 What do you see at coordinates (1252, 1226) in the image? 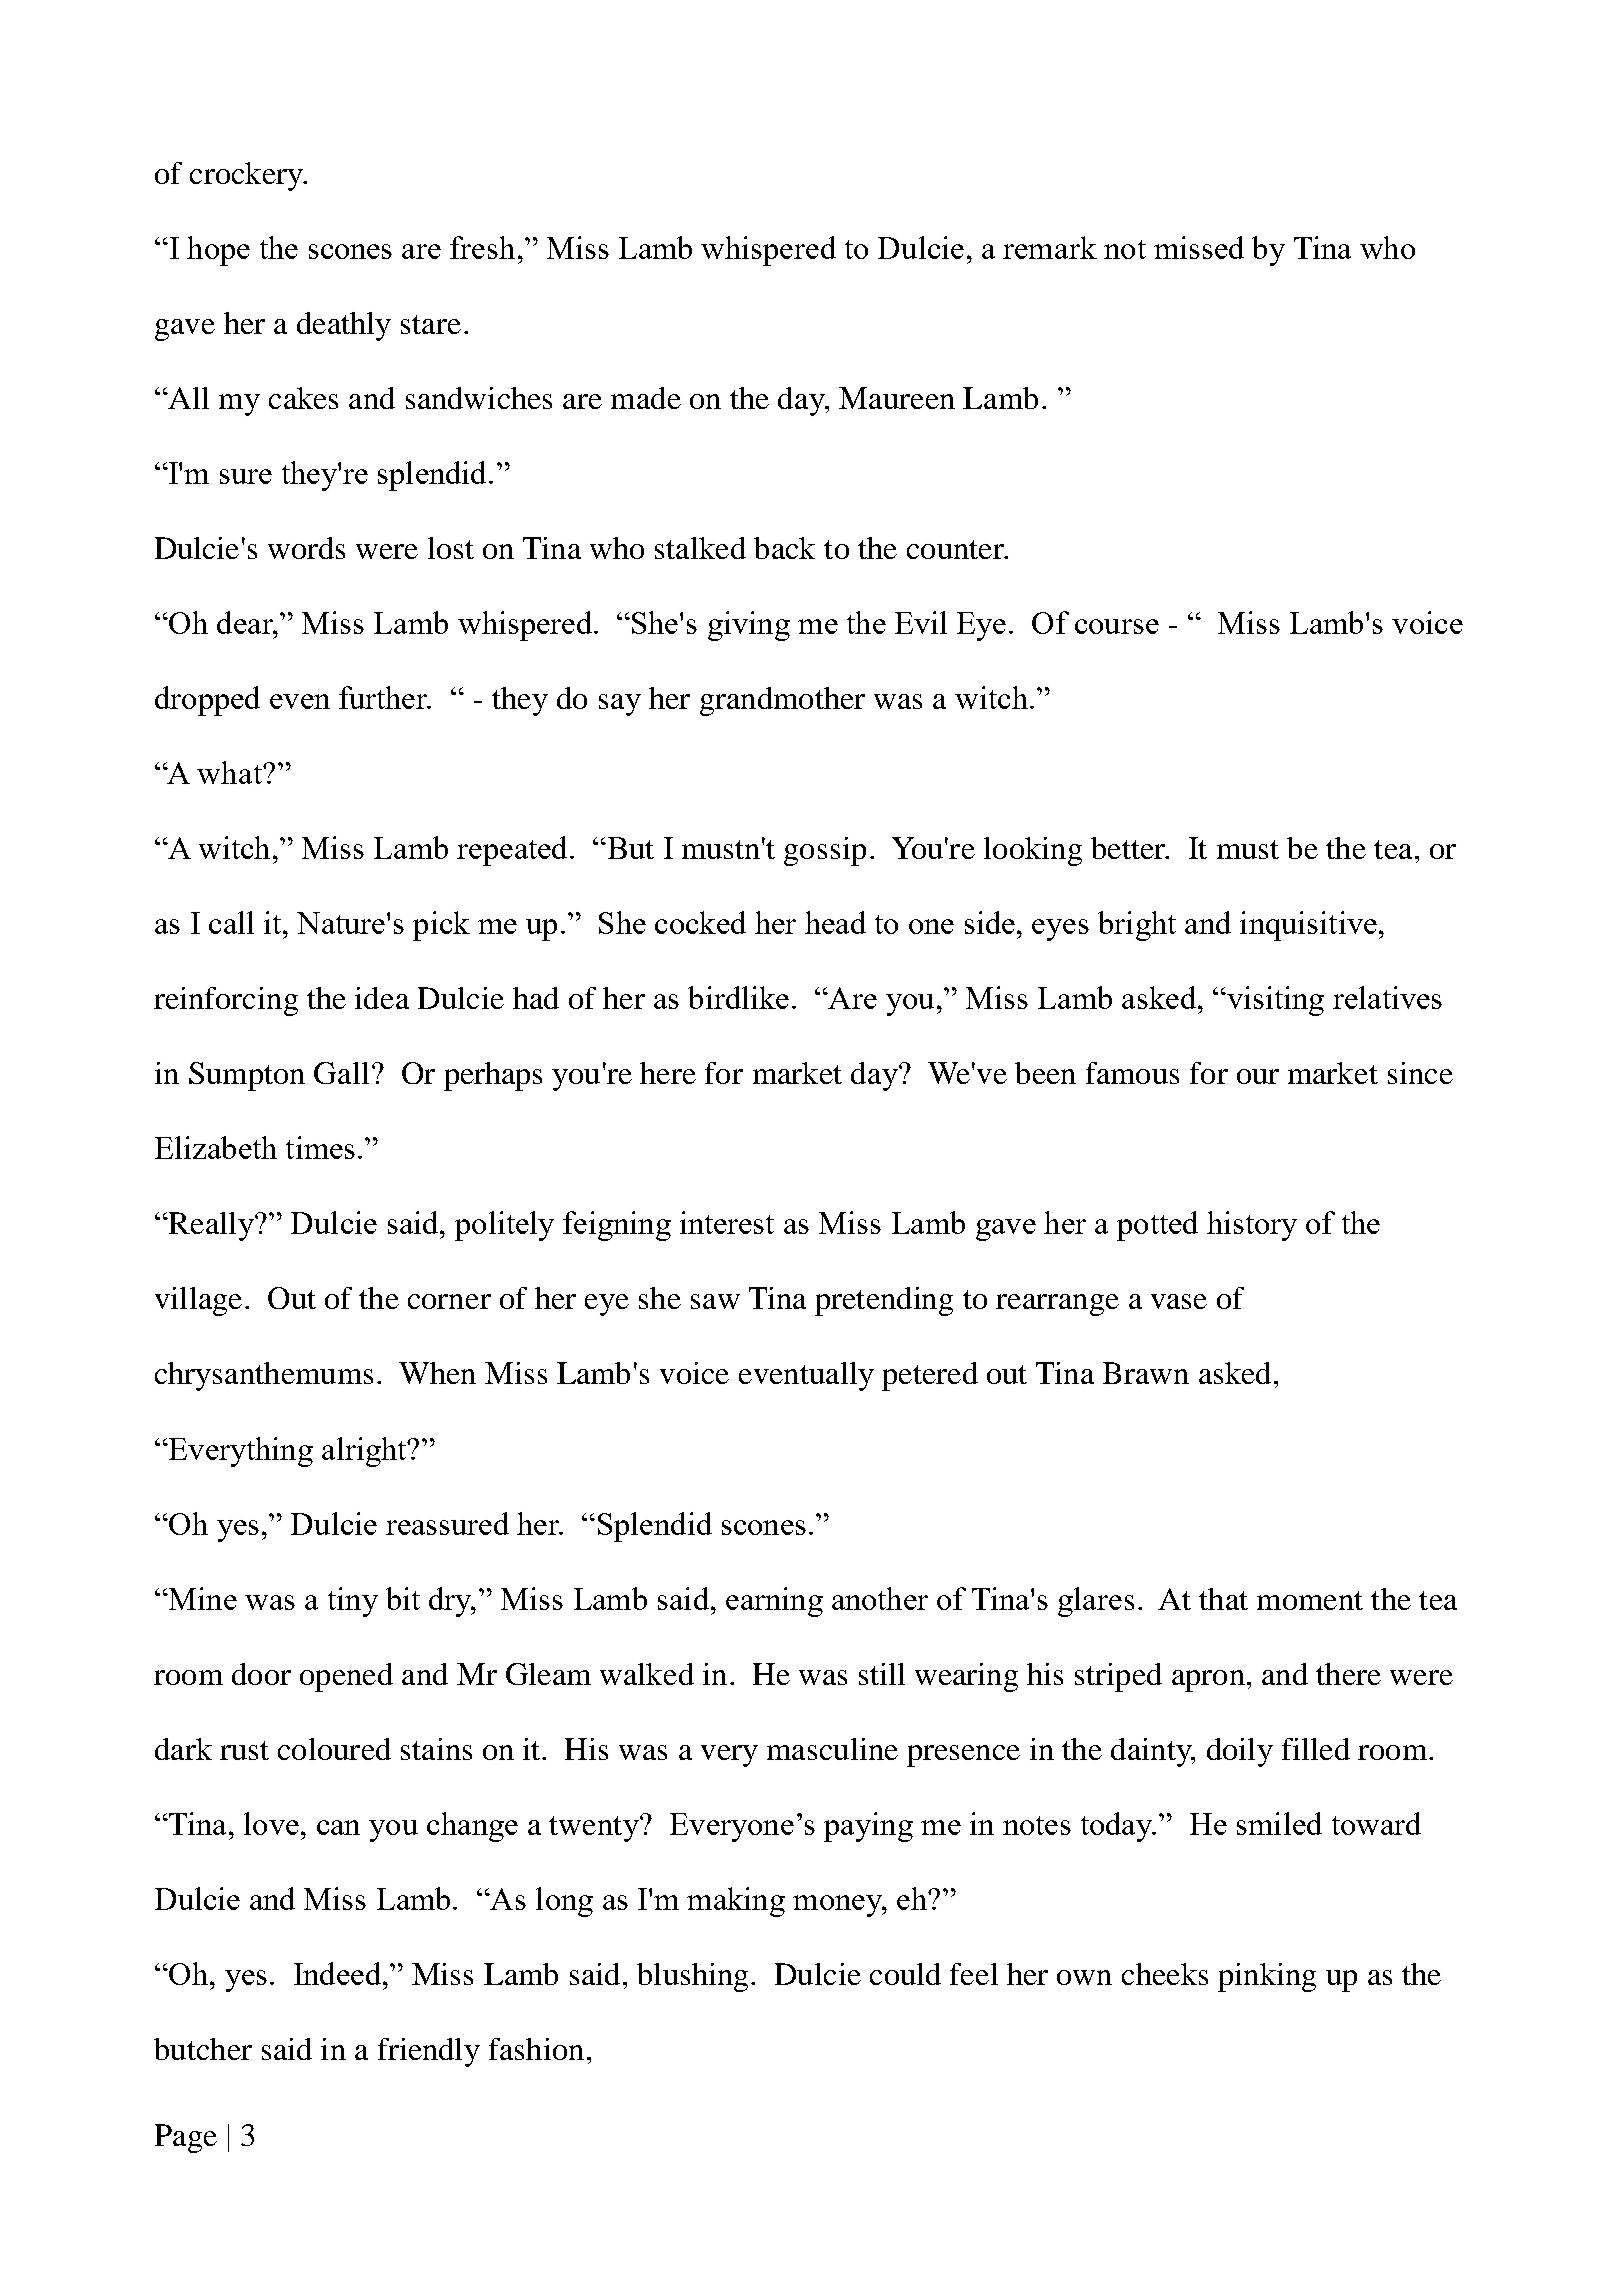
I see `history` at bounding box center [1252, 1226].
